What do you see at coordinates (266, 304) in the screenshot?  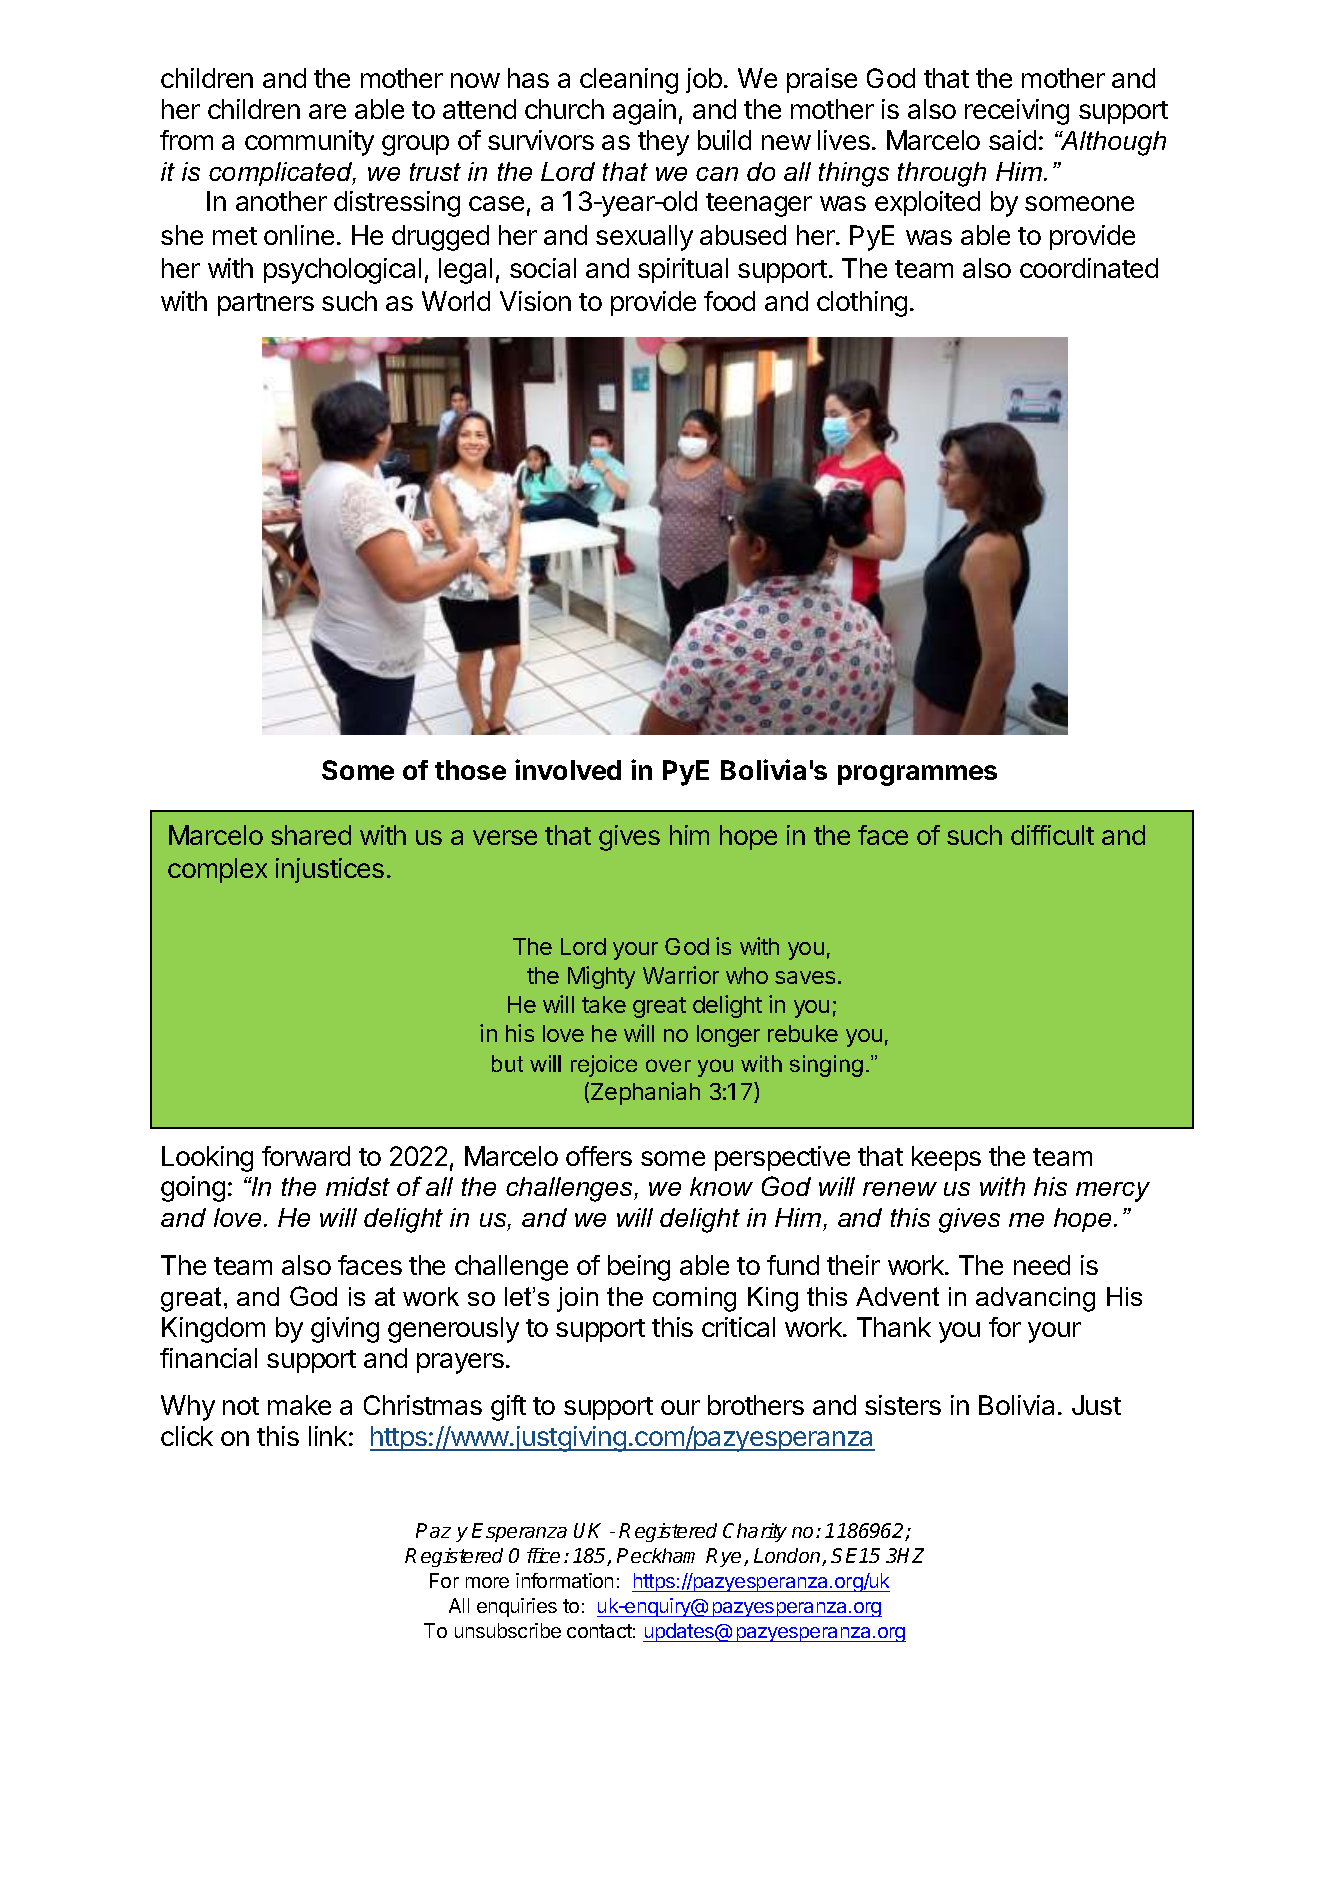 I see `partners` at bounding box center [266, 304].
